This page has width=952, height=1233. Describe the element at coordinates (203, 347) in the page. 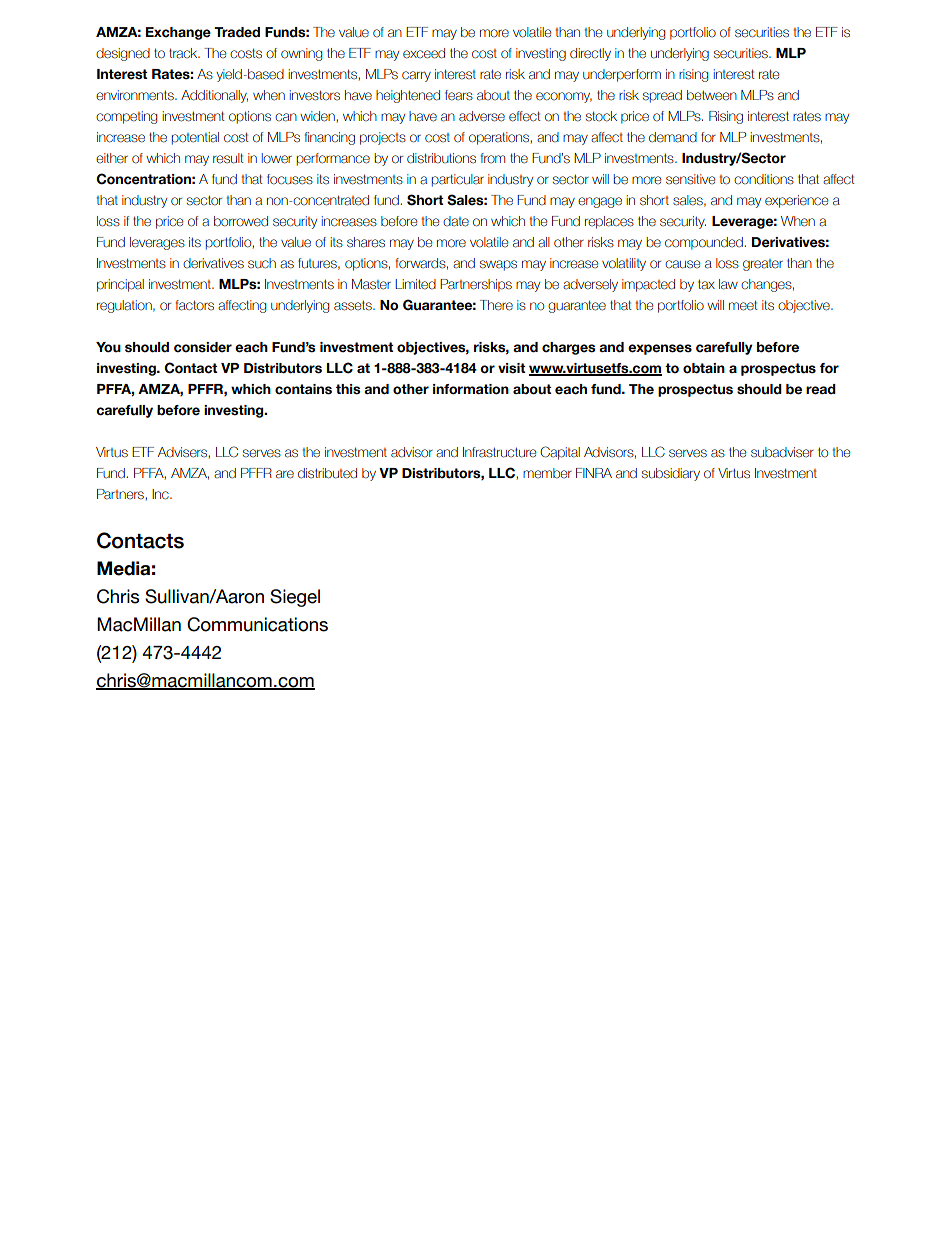

I see `consider` at that location.
